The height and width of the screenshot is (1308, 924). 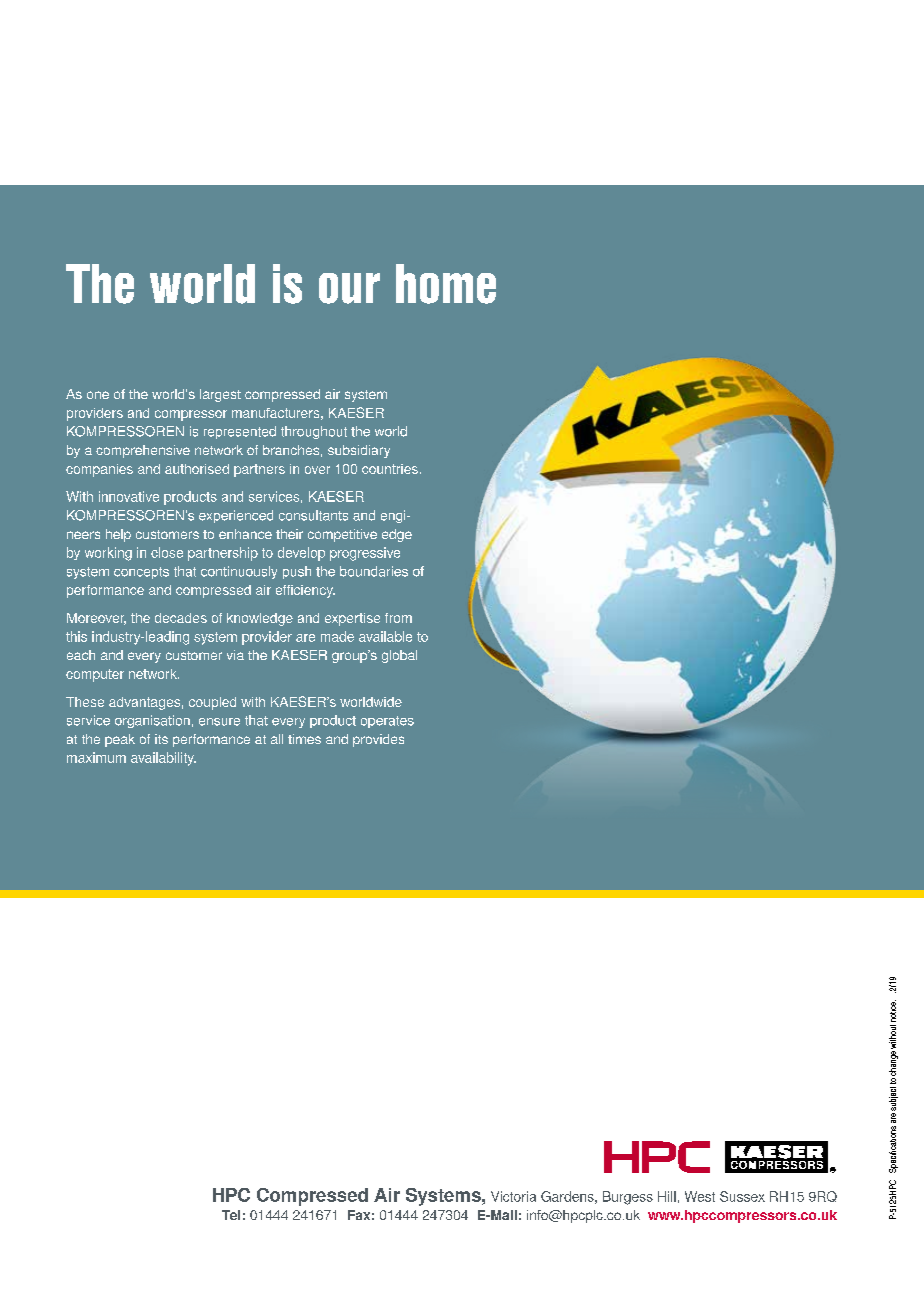 What do you see at coordinates (387, 722) in the screenshot?
I see `operates` at bounding box center [387, 722].
